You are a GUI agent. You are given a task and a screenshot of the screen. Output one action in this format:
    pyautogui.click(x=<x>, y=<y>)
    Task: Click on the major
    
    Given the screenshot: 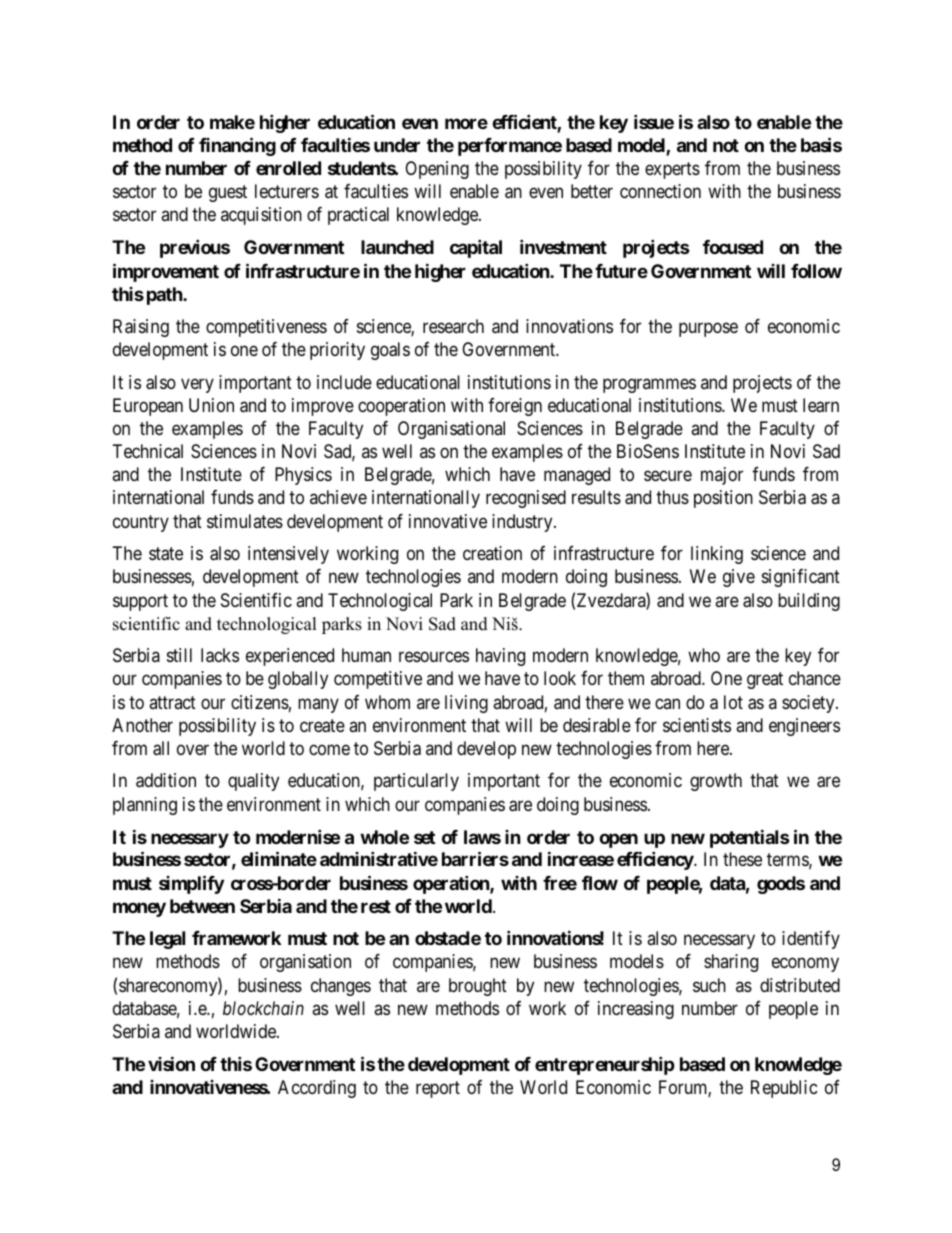 What is the action you would take?
    pyautogui.click(x=722, y=476)
